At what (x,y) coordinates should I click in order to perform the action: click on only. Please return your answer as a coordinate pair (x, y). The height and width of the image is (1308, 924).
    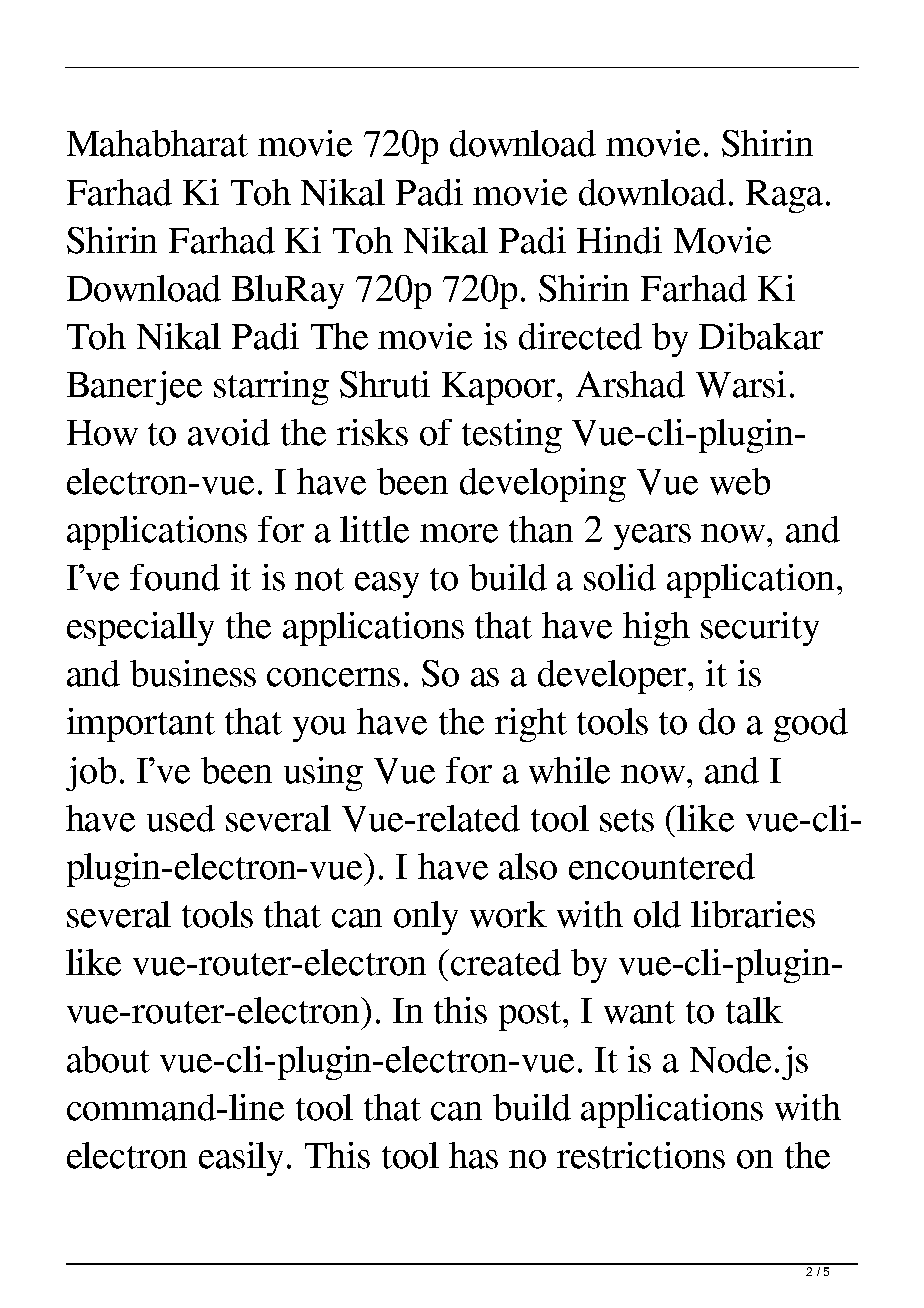
    Looking at the image, I should click on (426, 918).
